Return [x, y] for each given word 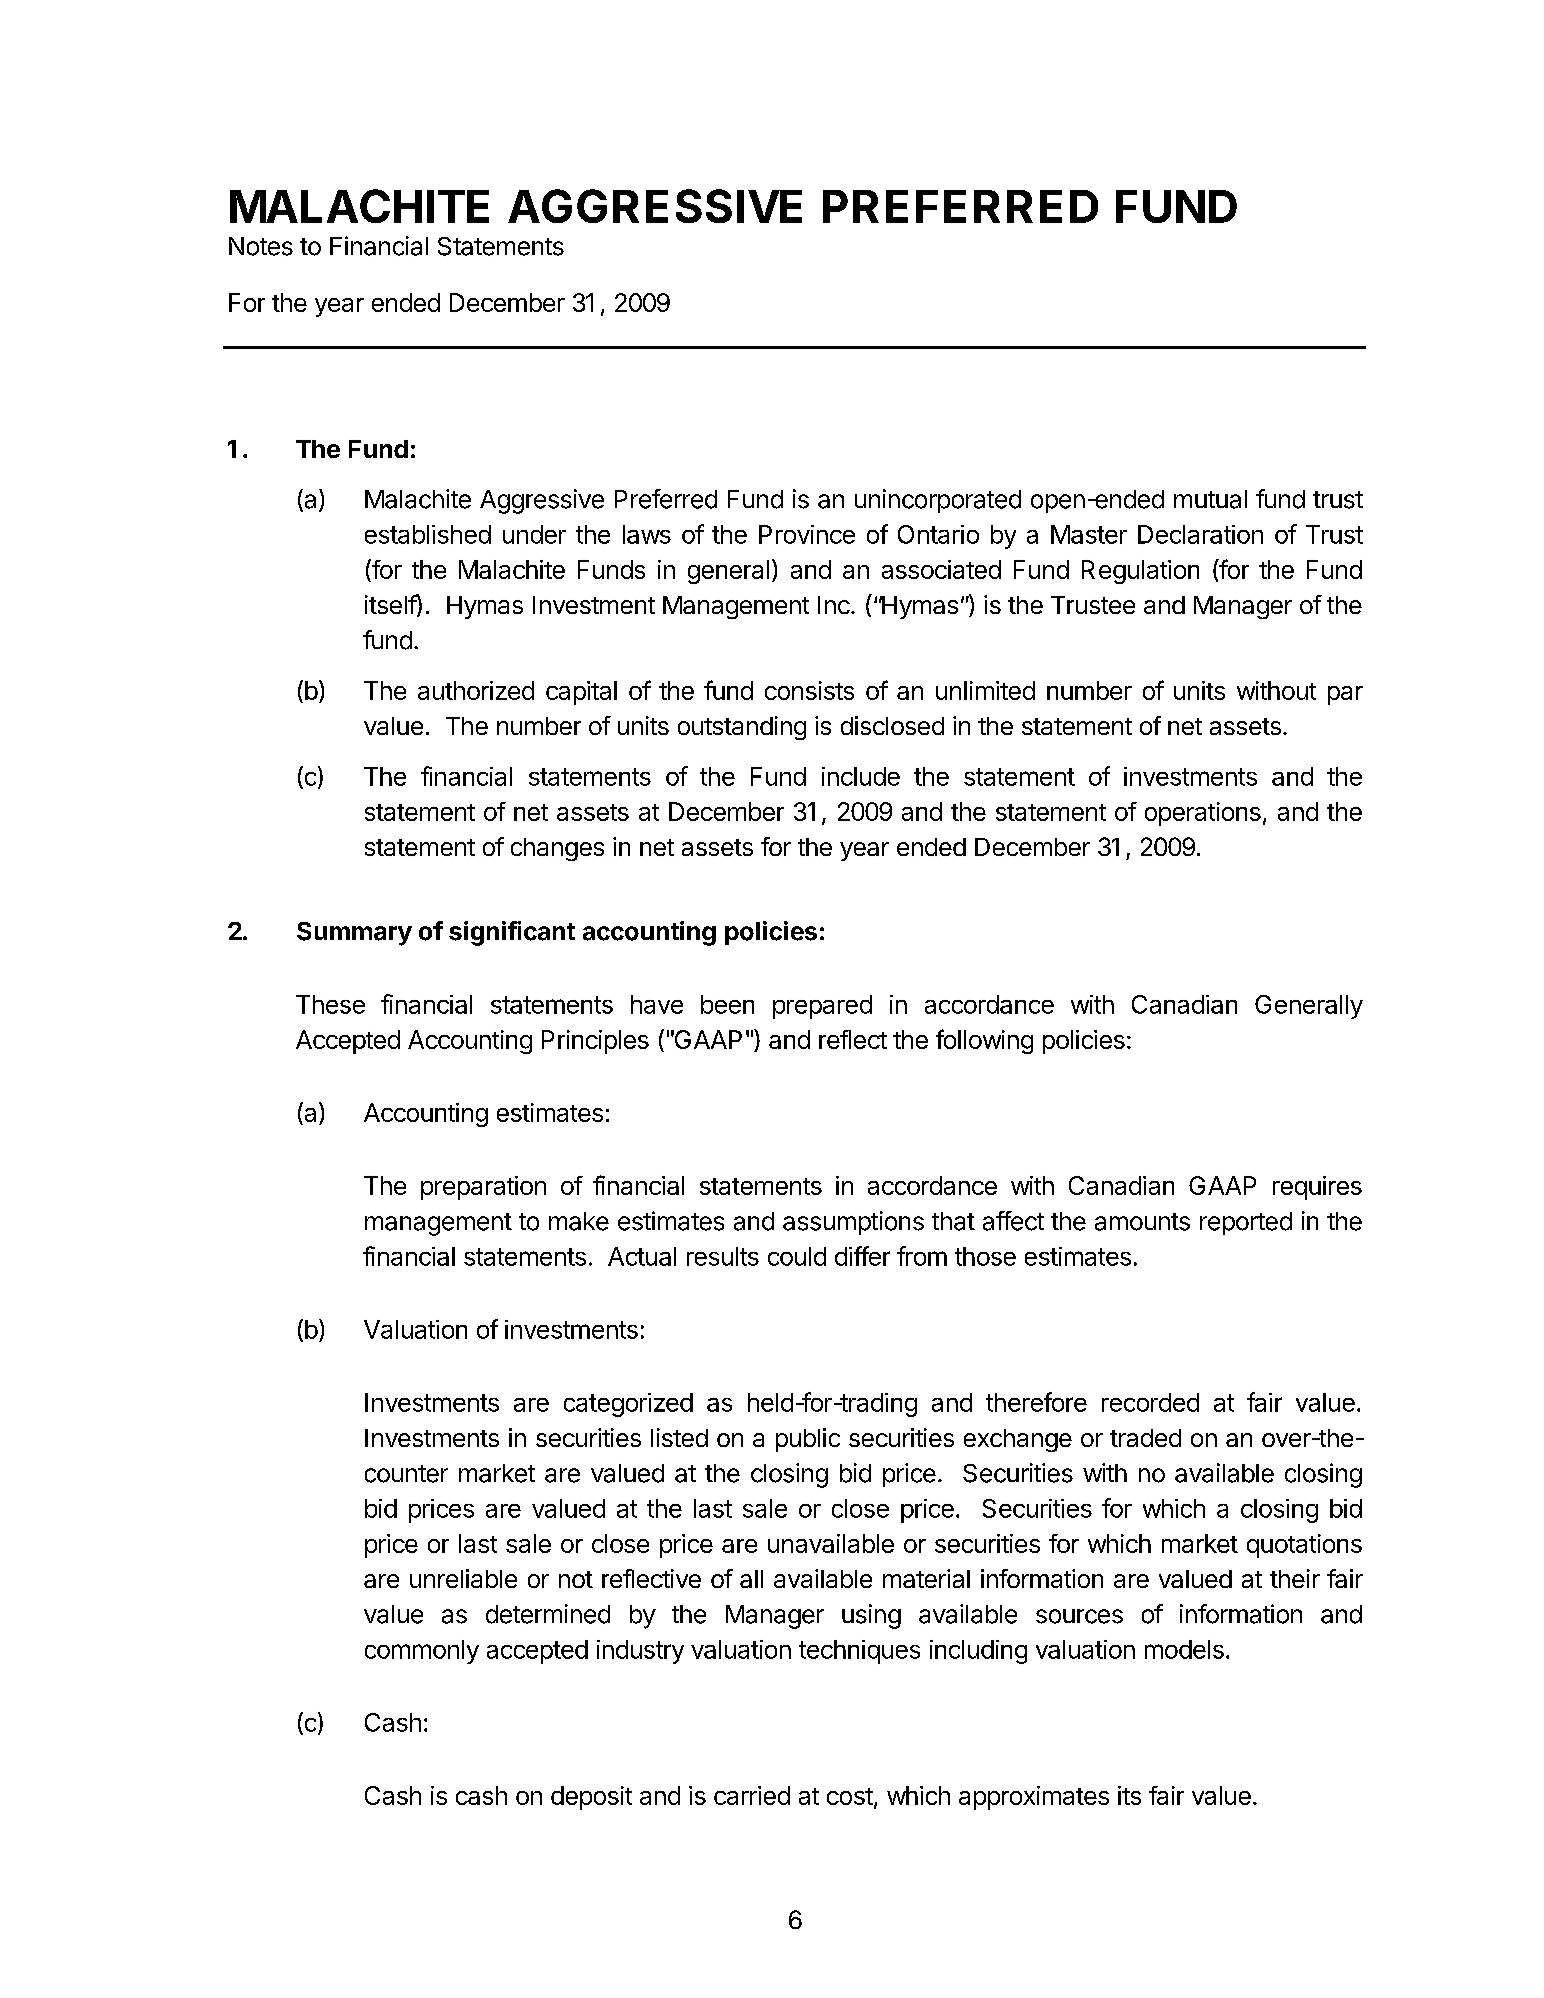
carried [752, 1795]
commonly [422, 1652]
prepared [822, 1007]
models [1184, 1649]
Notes [261, 246]
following [984, 1041]
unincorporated [938, 501]
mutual [1210, 499]
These [330, 1004]
